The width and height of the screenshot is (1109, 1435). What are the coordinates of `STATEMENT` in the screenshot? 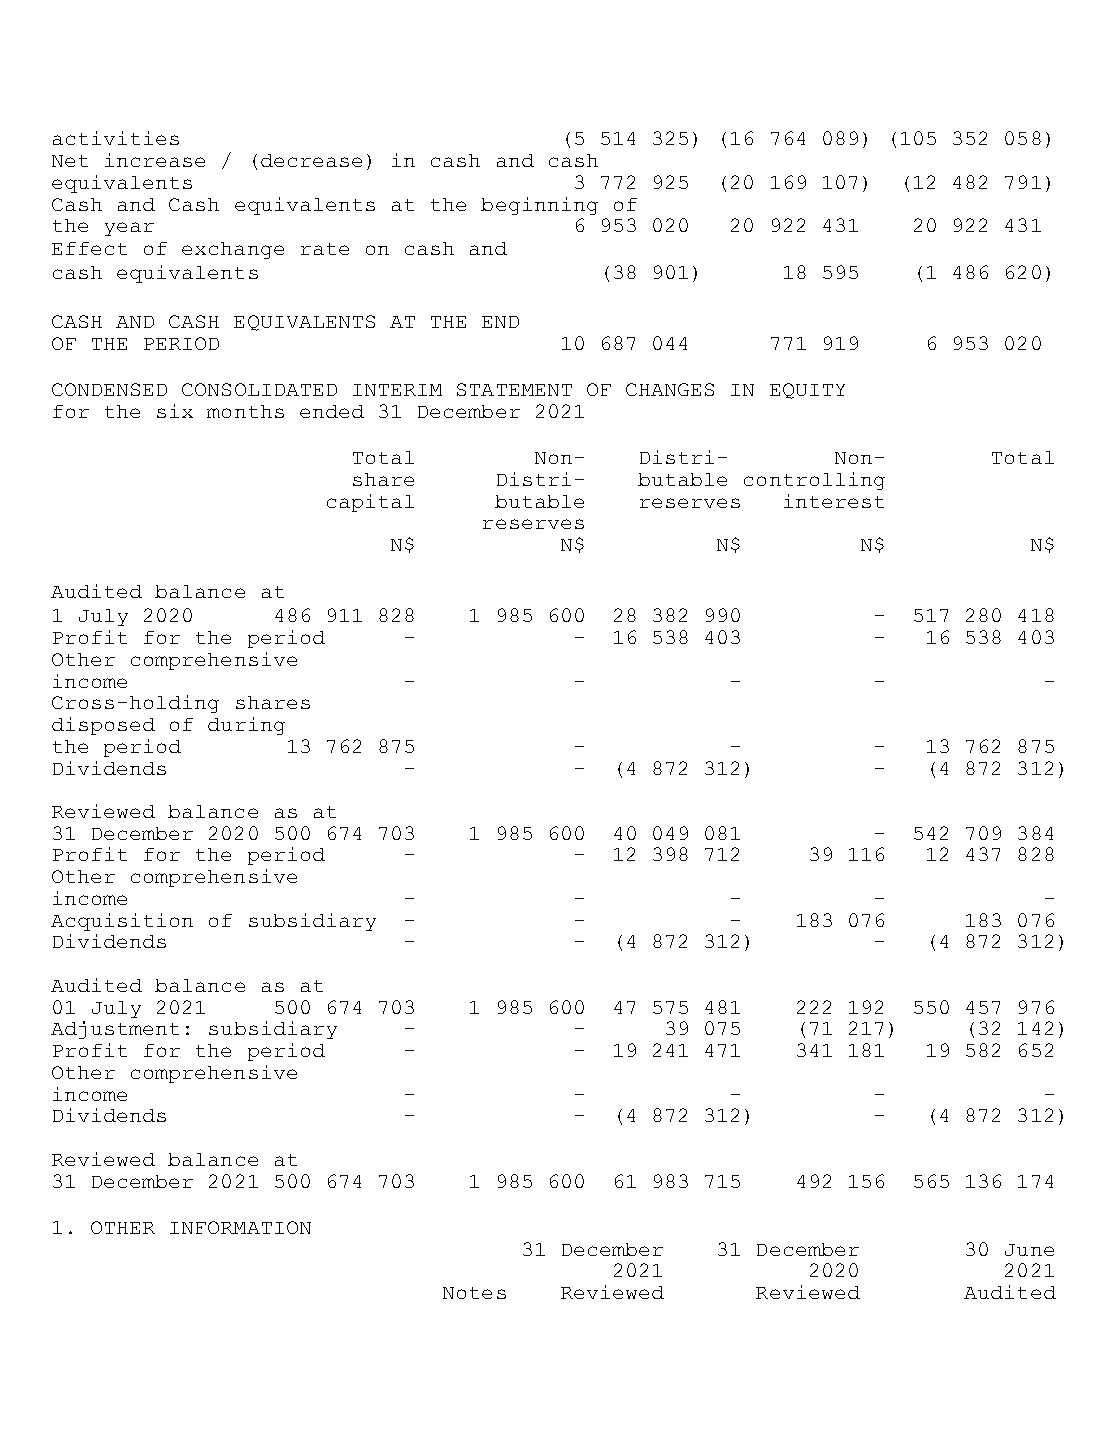 It's located at (514, 389).
